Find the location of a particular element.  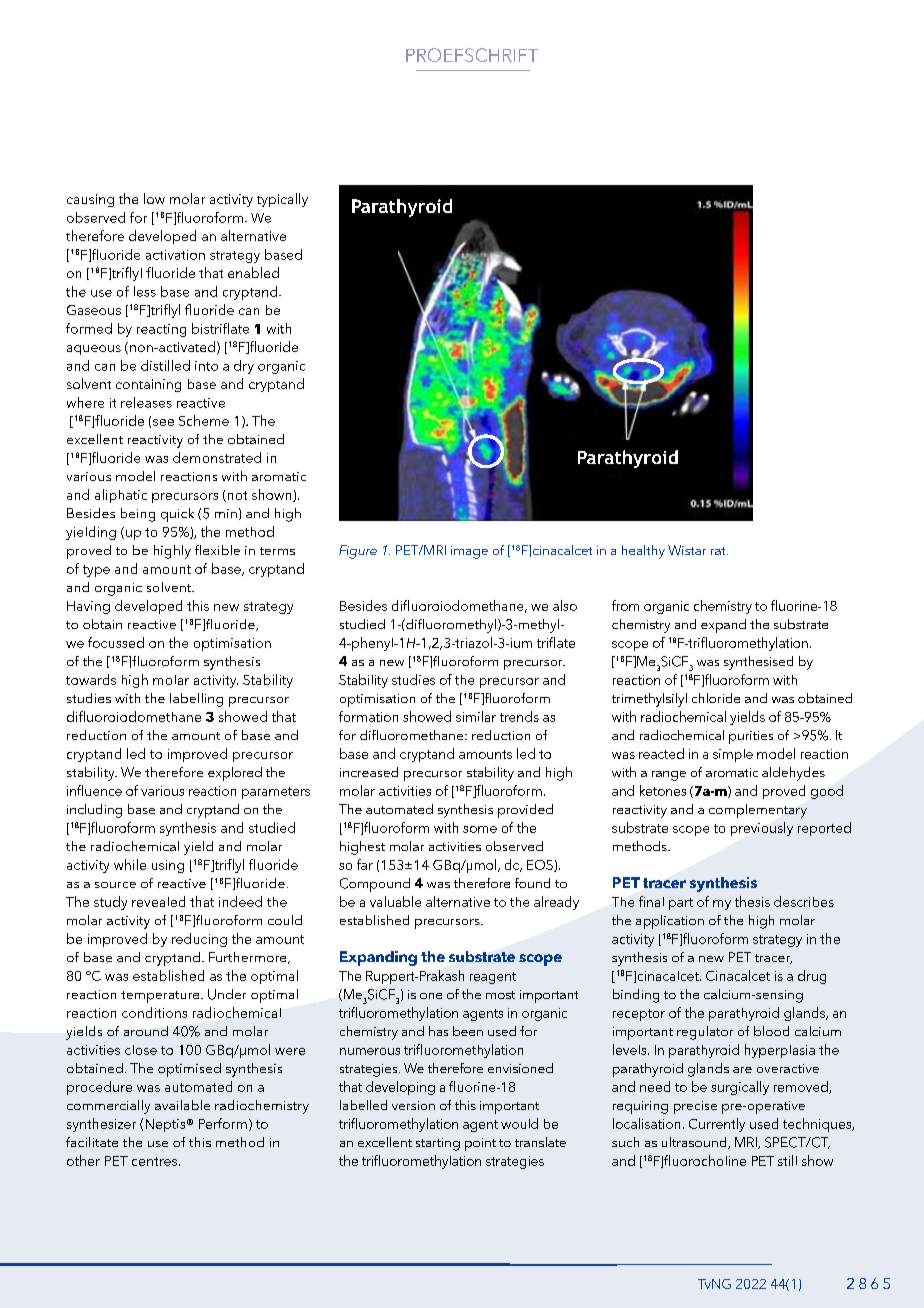

activation is located at coordinates (175, 255).
